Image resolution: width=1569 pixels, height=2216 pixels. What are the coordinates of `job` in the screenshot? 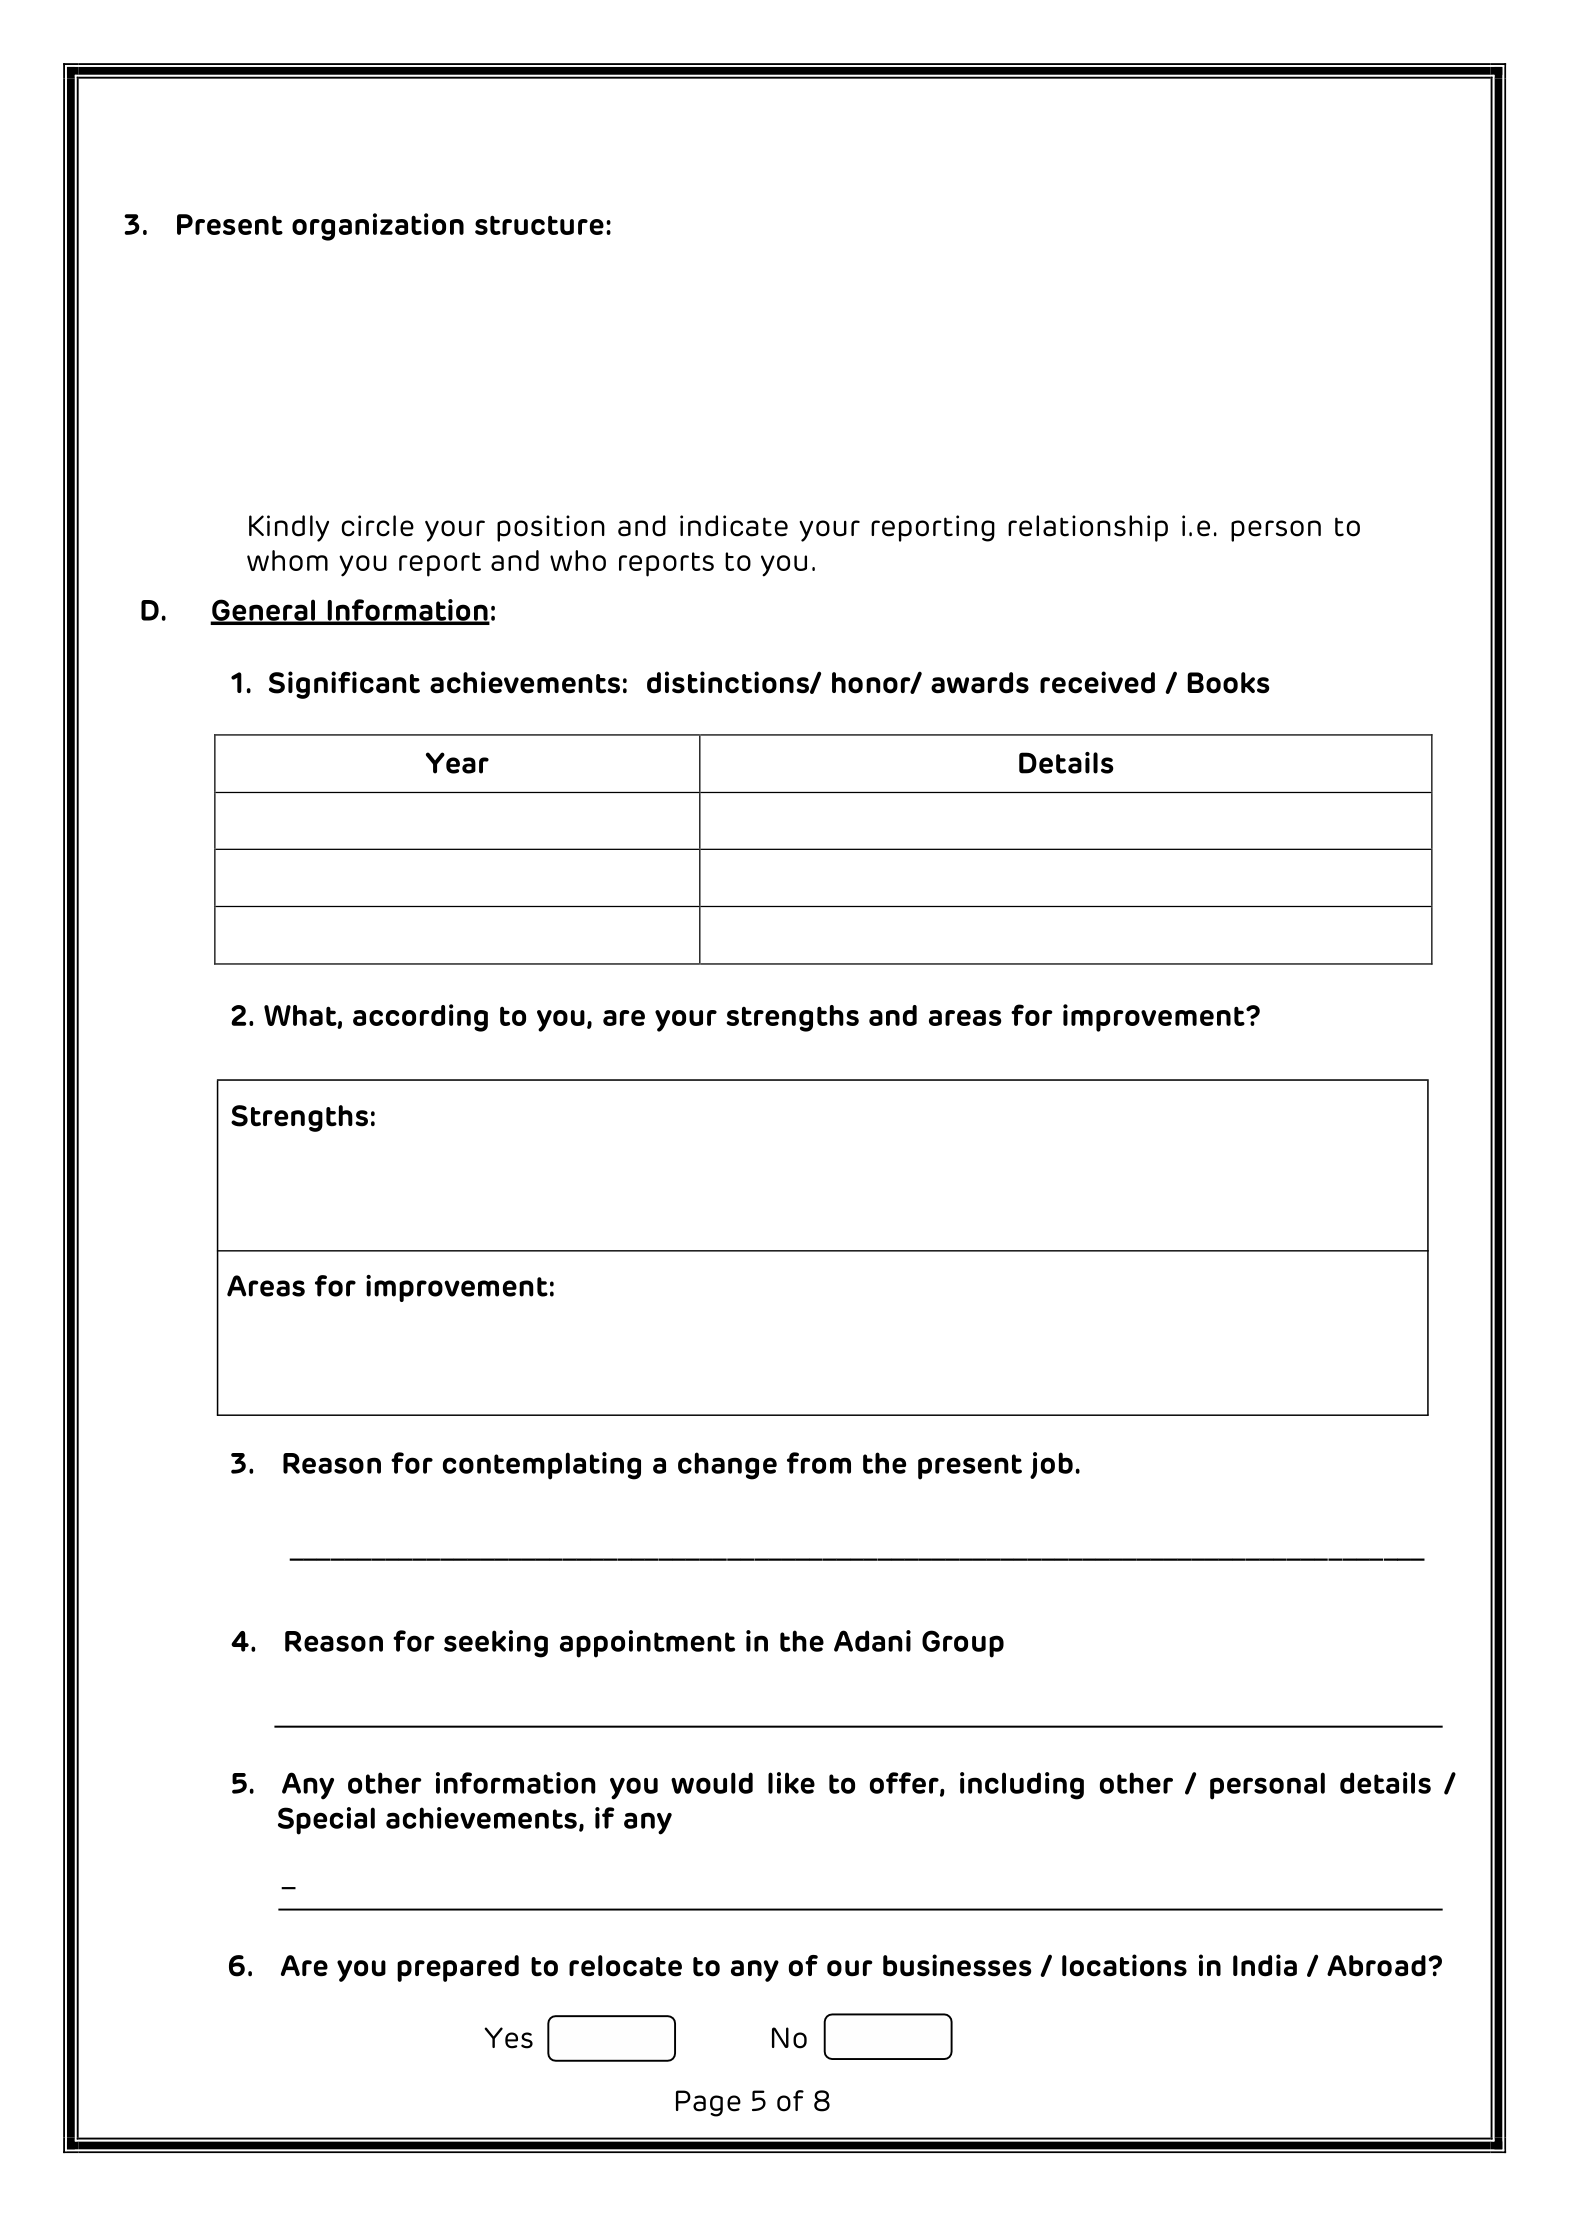 It's located at (1051, 1465).
